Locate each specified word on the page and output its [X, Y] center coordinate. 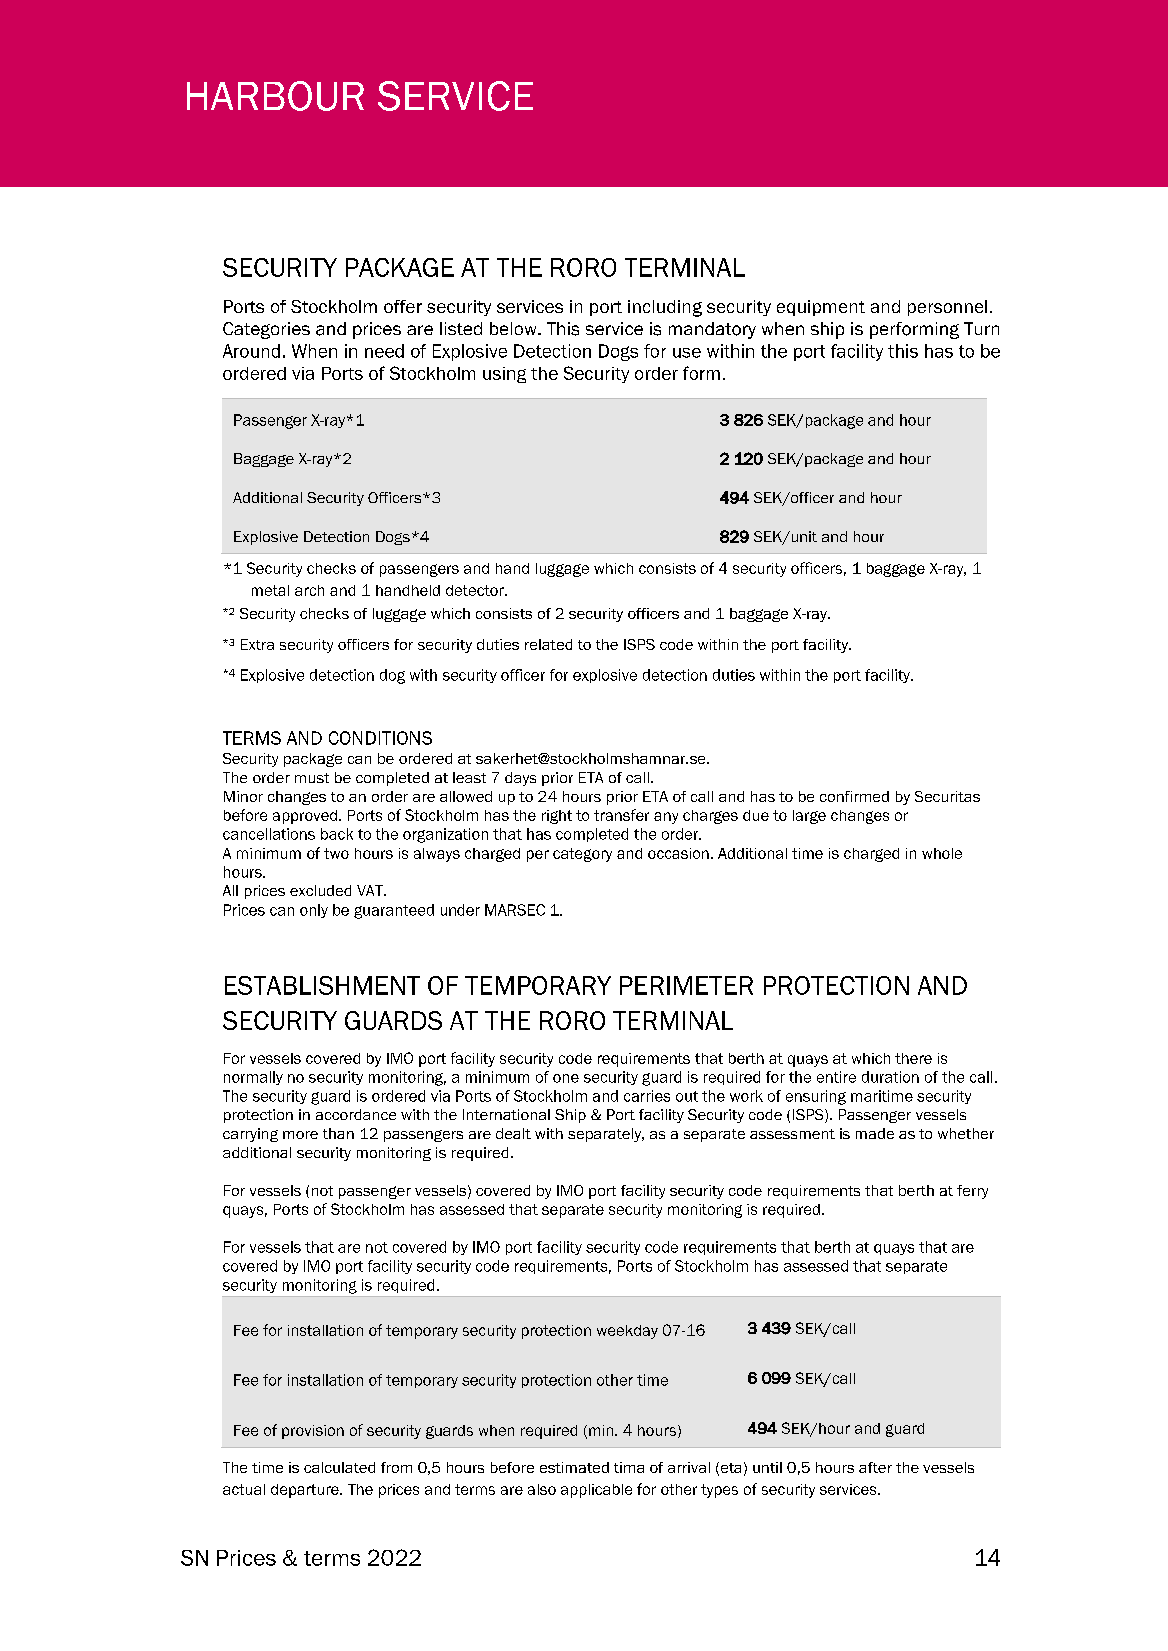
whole [942, 853]
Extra [257, 644]
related [548, 644]
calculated [339, 1467]
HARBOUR [275, 96]
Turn [981, 328]
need [384, 351]
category [582, 855]
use [687, 353]
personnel [947, 308]
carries [647, 1096]
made [875, 1133]
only [314, 911]
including [665, 308]
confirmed [854, 796]
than [338, 1133]
